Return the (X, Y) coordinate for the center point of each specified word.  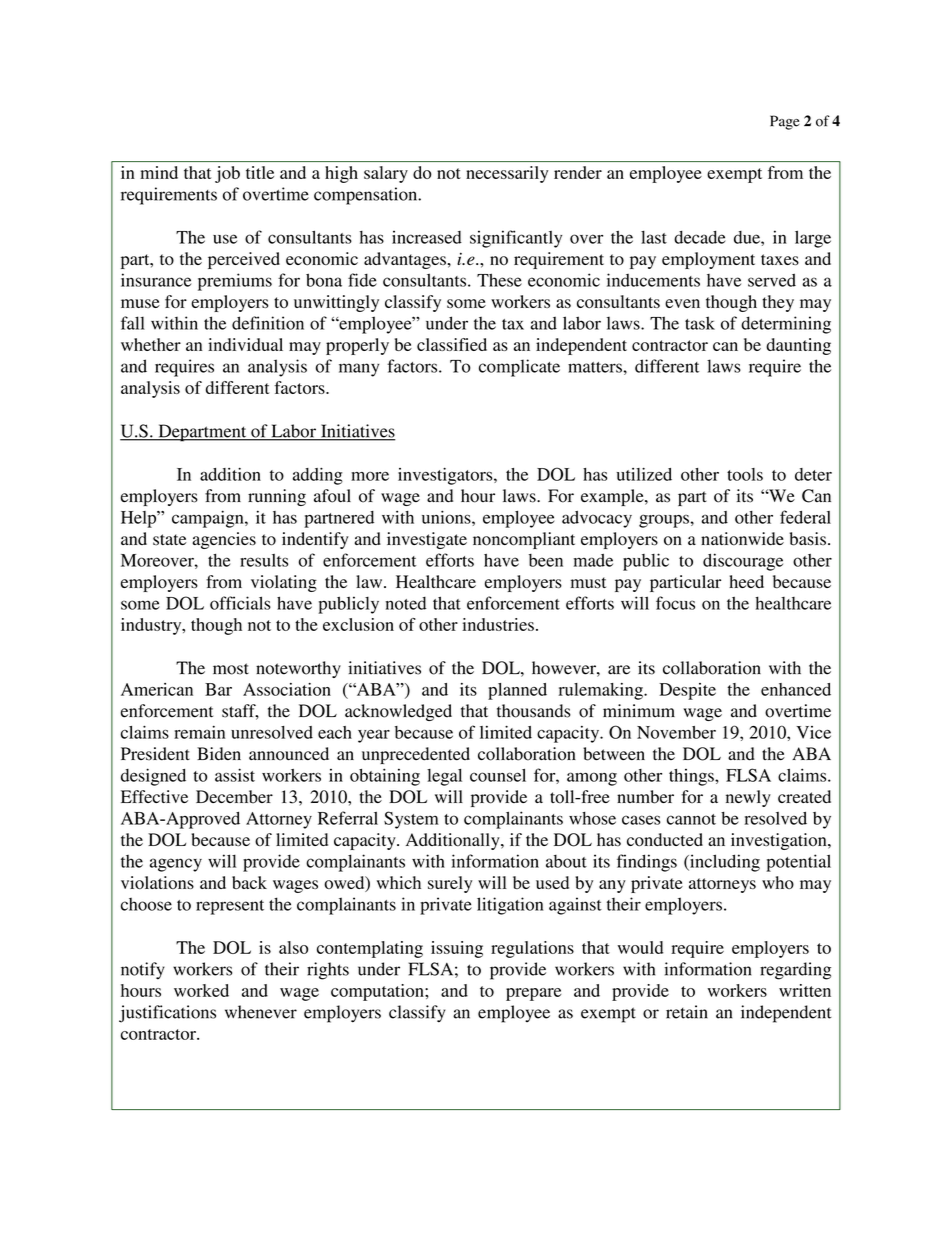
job (227, 174)
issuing (457, 949)
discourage (743, 562)
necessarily (507, 174)
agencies (224, 540)
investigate (427, 540)
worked (201, 990)
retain (687, 1012)
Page (785, 122)
